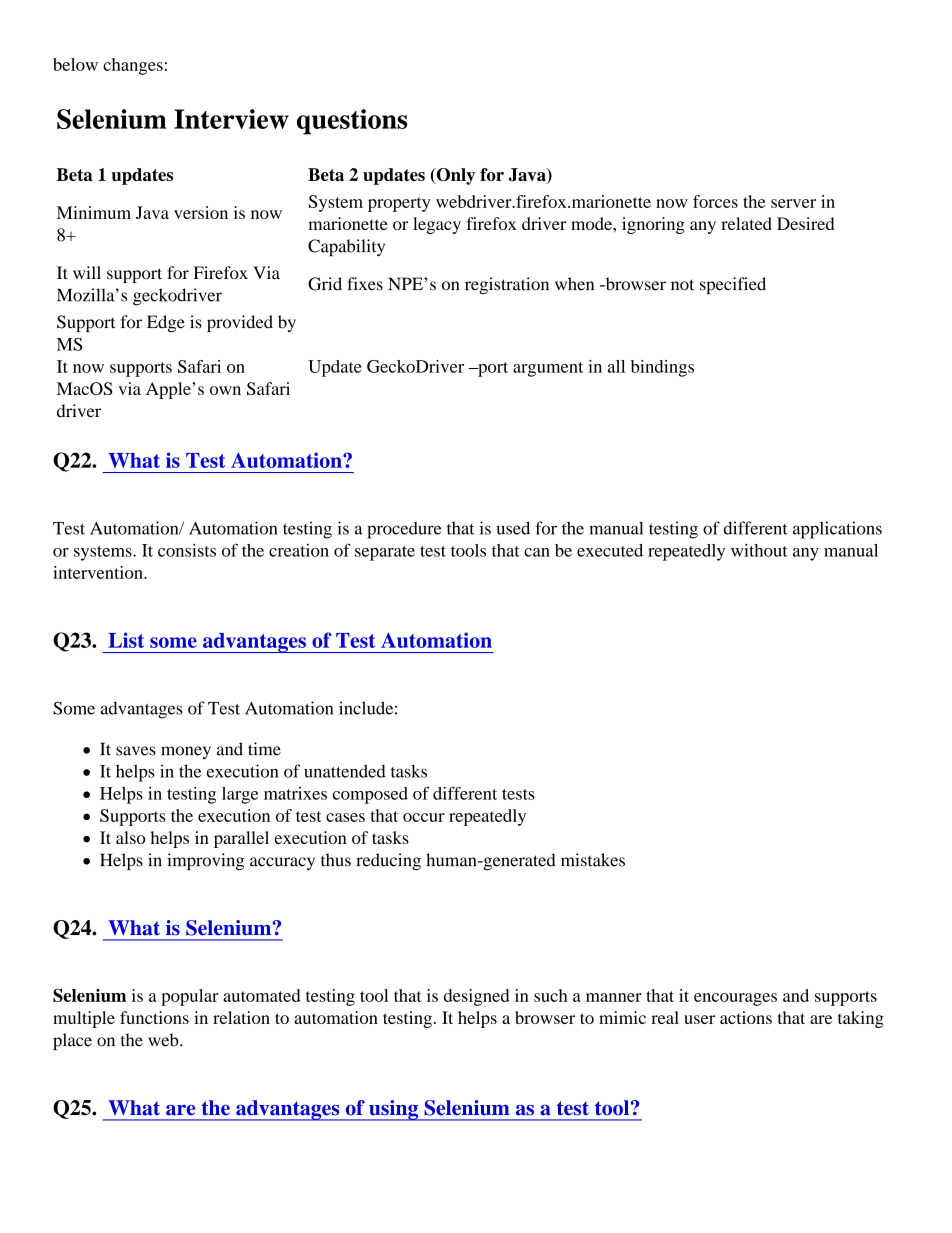 The width and height of the screenshot is (952, 1233). What do you see at coordinates (130, 837) in the screenshot?
I see `also` at bounding box center [130, 837].
